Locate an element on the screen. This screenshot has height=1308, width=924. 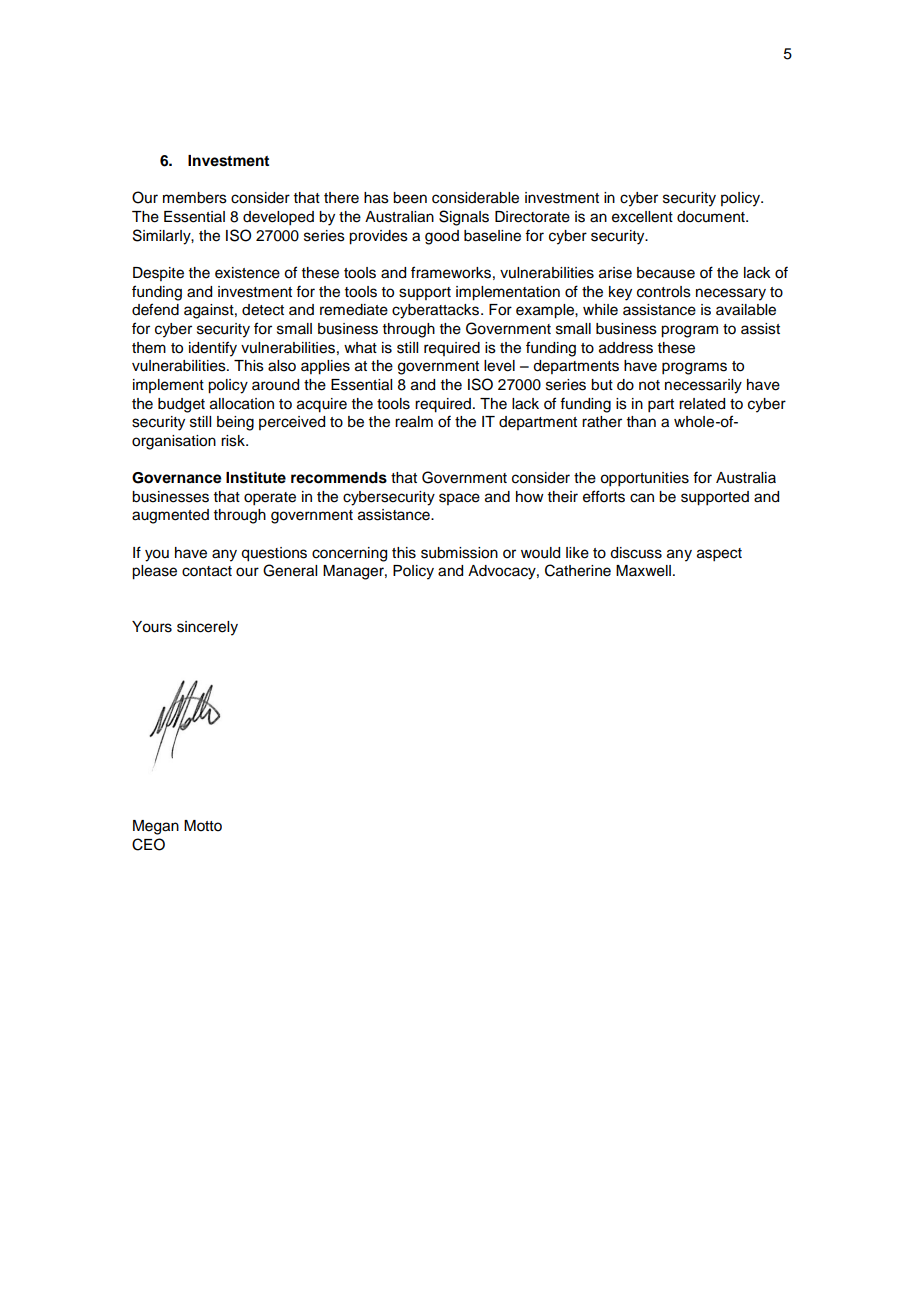
submission is located at coordinates (459, 553).
